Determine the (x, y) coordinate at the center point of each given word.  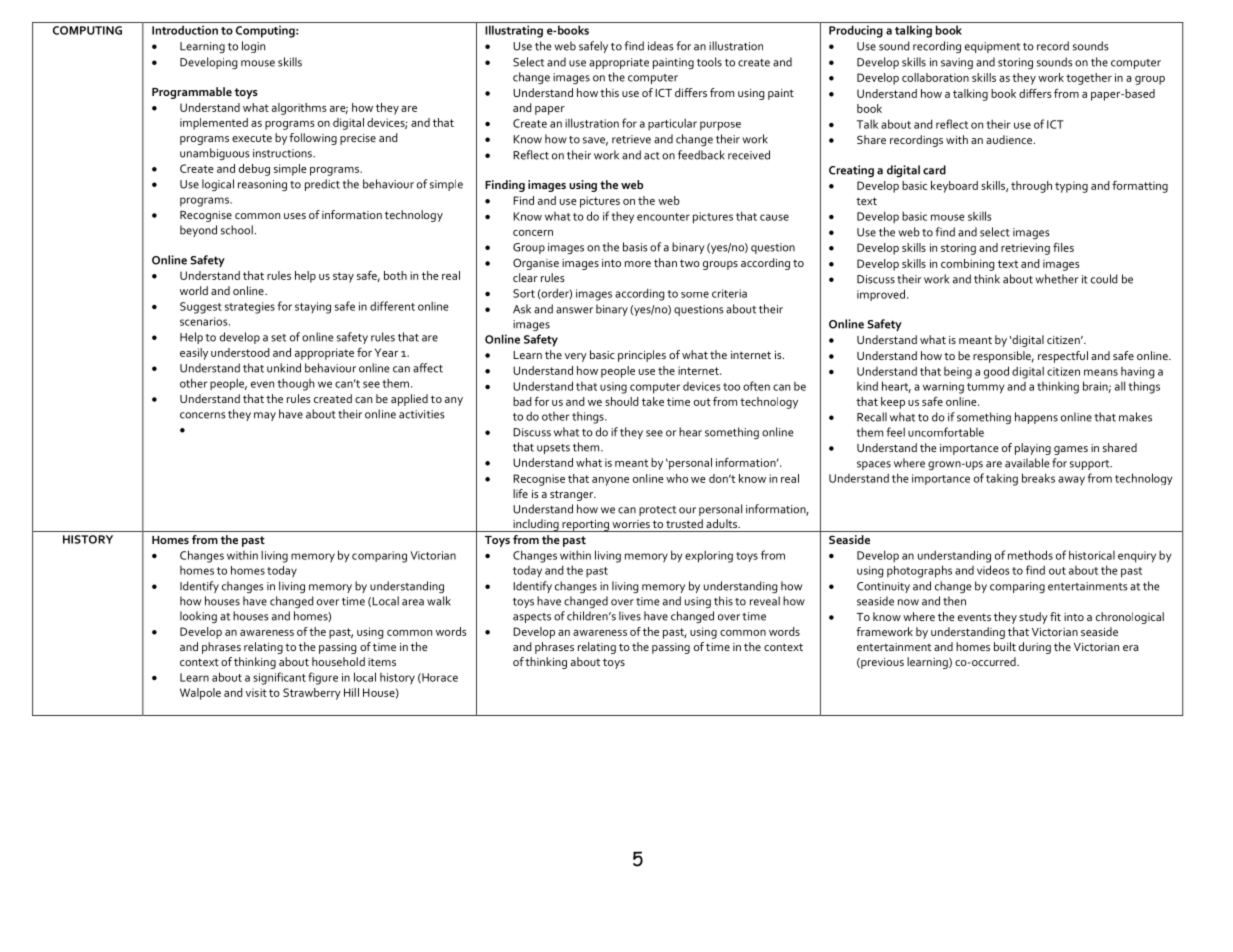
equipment (992, 47)
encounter (663, 217)
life (520, 493)
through (1031, 187)
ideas (661, 46)
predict (322, 185)
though (296, 384)
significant (279, 678)
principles (642, 356)
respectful (1063, 357)
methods (1030, 555)
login (253, 47)
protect (657, 511)
